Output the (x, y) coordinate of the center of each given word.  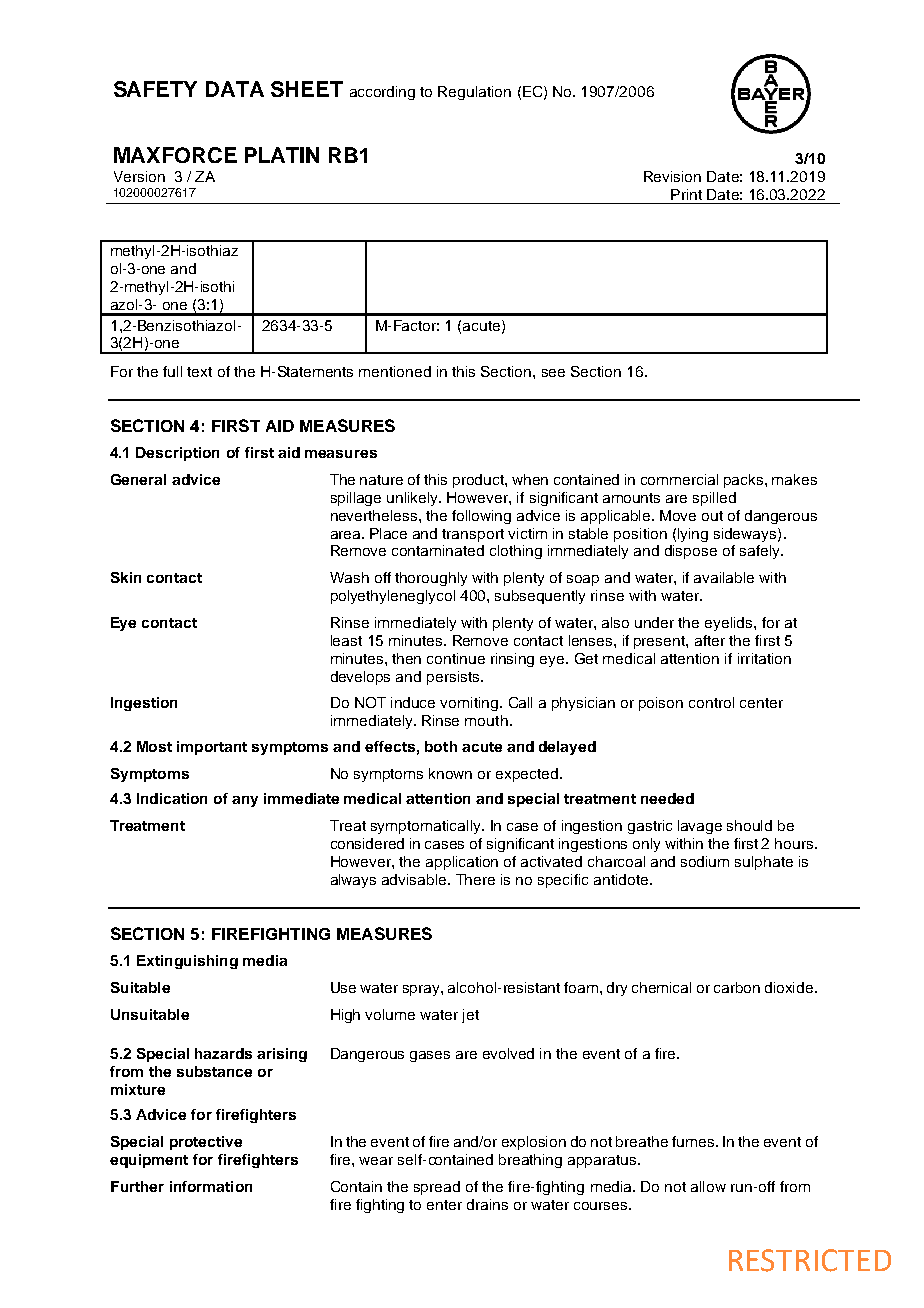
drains (487, 1204)
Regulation (474, 93)
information (211, 1186)
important (212, 748)
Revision (672, 176)
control (711, 702)
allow (708, 1186)
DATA (235, 89)
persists (454, 678)
